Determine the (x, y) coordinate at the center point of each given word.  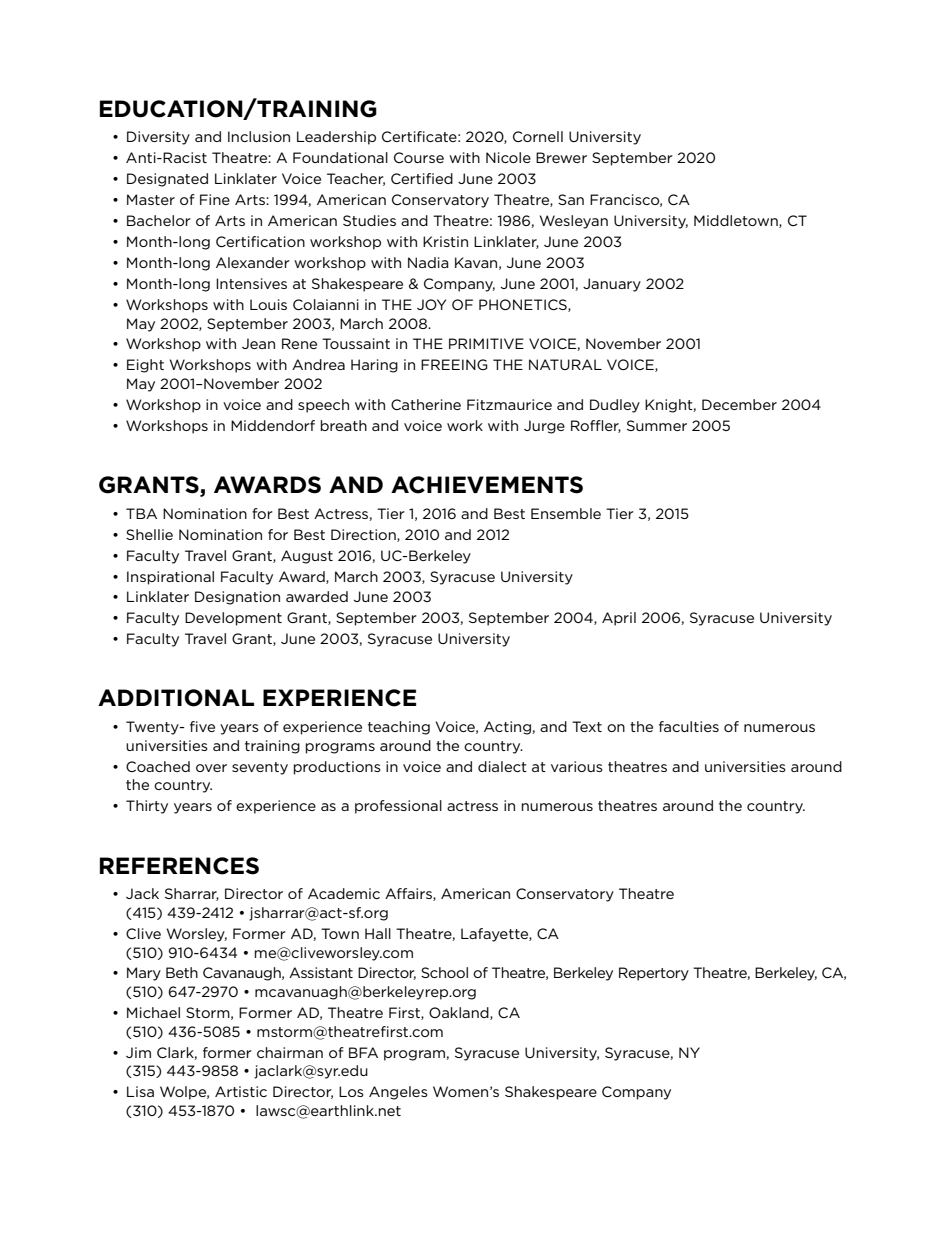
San (571, 199)
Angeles (398, 1093)
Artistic (241, 1091)
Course (419, 157)
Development (233, 619)
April (619, 619)
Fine (215, 199)
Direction (364, 535)
